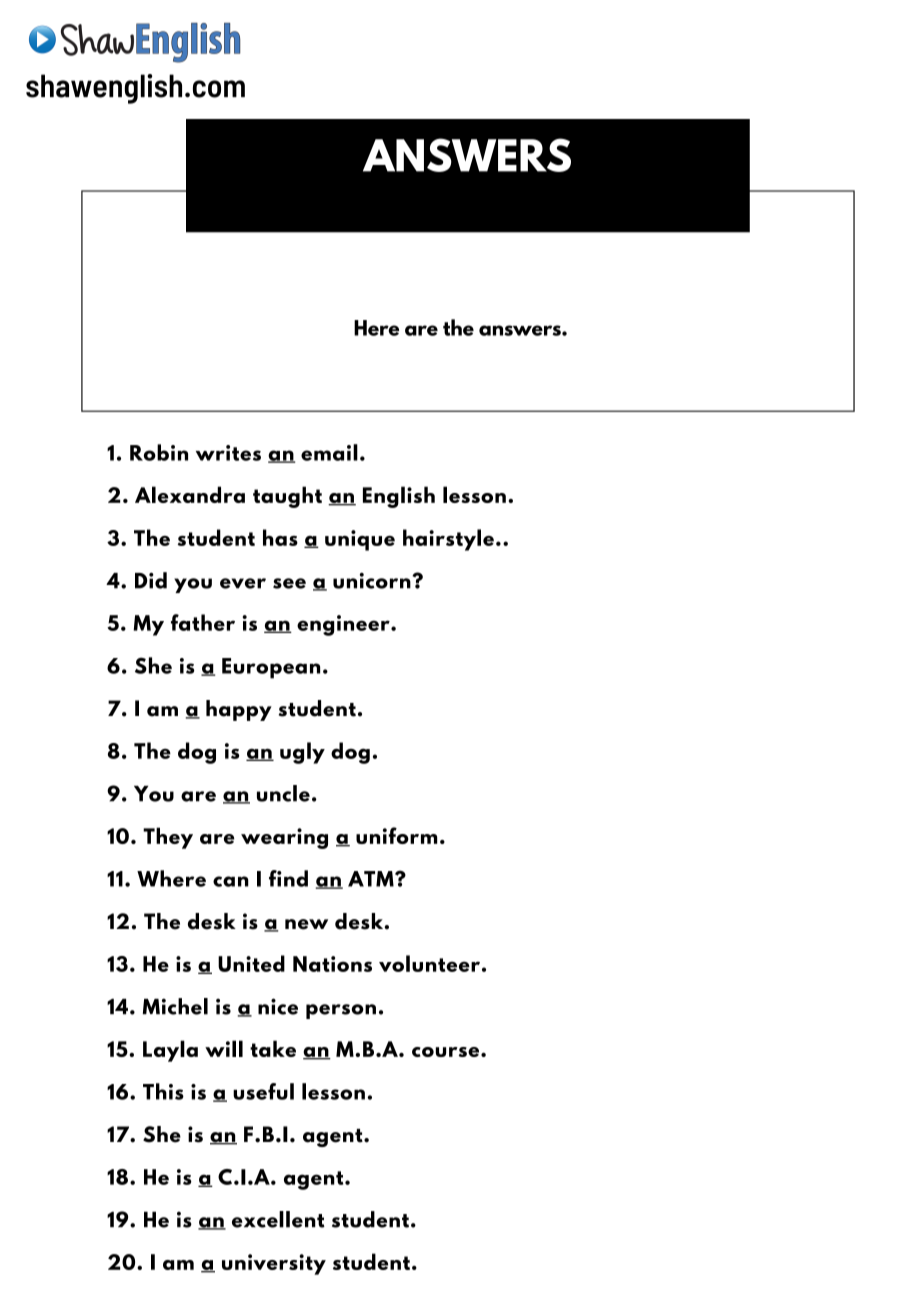  Describe the element at coordinates (288, 878) in the screenshot. I see `find` at that location.
